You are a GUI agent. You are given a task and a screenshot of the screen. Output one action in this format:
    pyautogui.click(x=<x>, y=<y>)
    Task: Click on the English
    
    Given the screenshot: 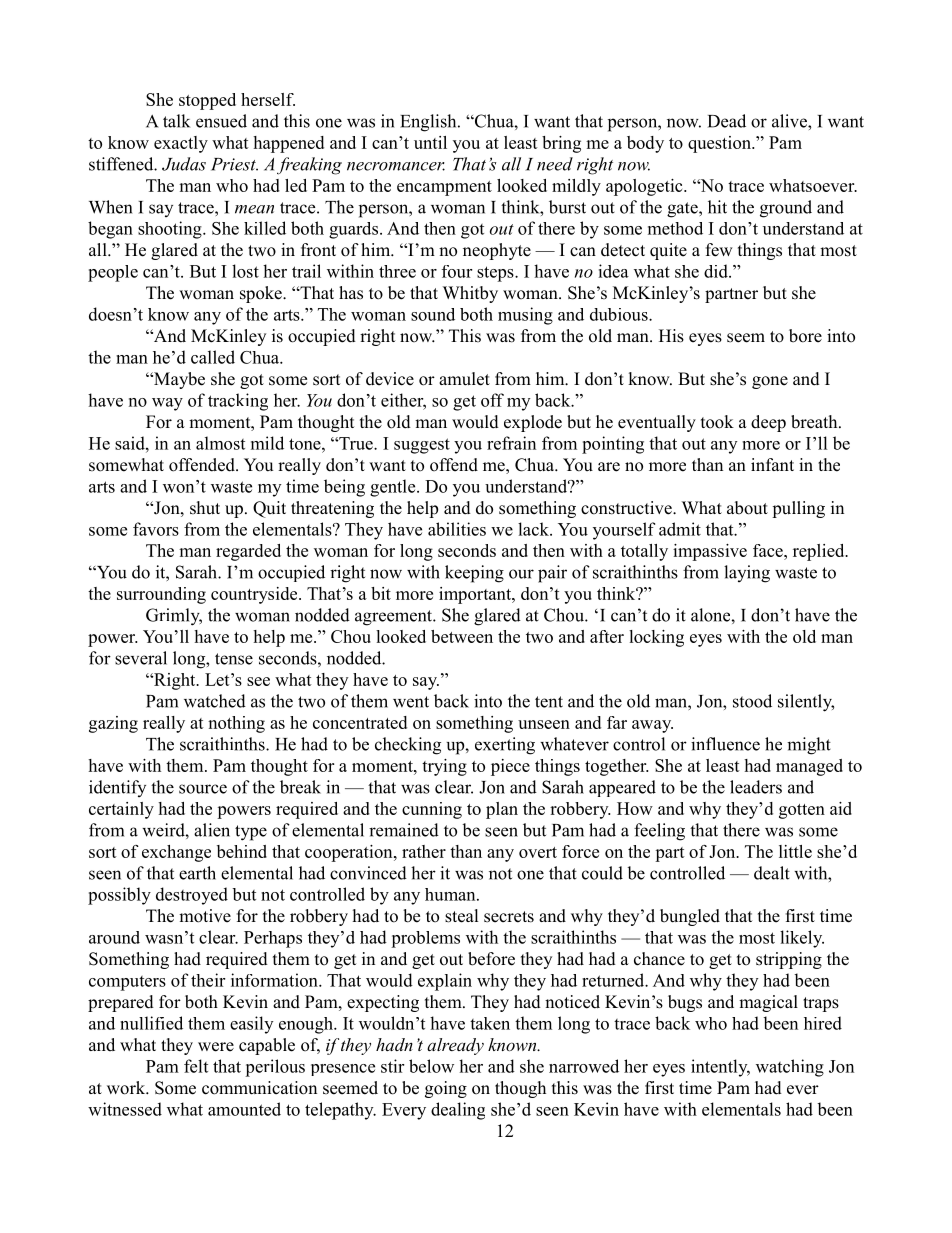 What is the action you would take?
    pyautogui.click(x=429, y=123)
